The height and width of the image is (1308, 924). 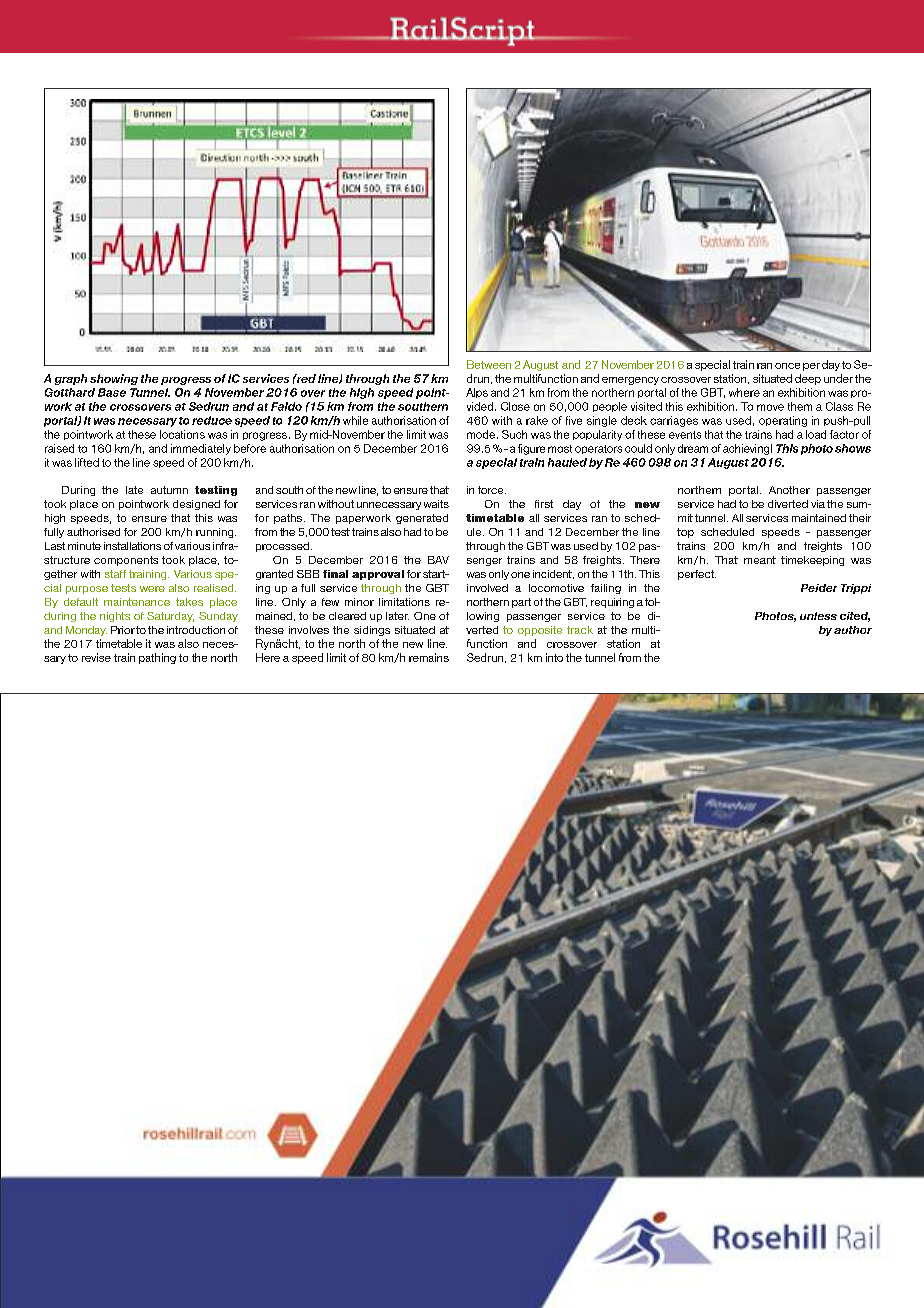 I want to click on designed, so click(x=196, y=505).
